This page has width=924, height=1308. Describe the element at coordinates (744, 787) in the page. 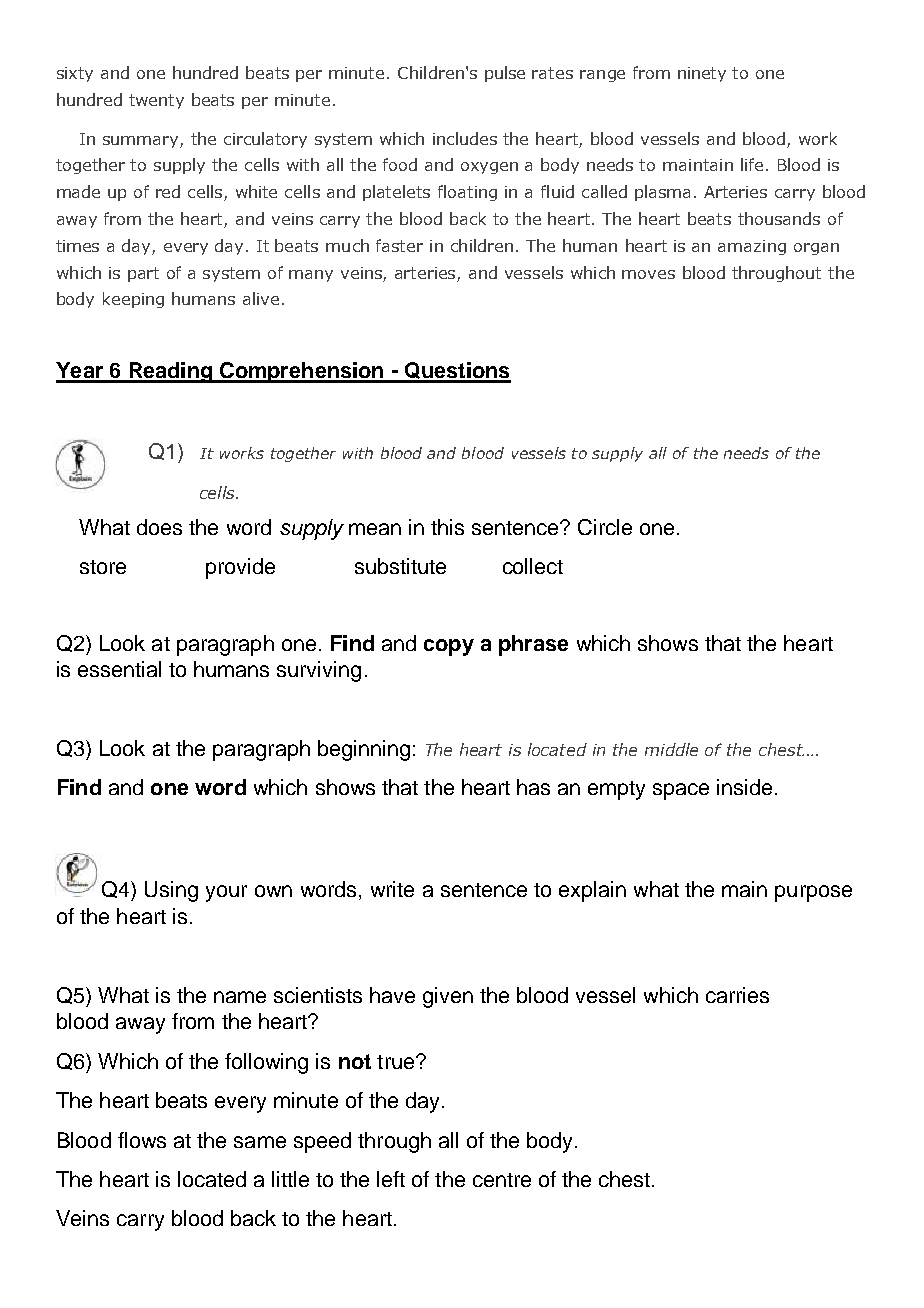

I see `inside` at that location.
